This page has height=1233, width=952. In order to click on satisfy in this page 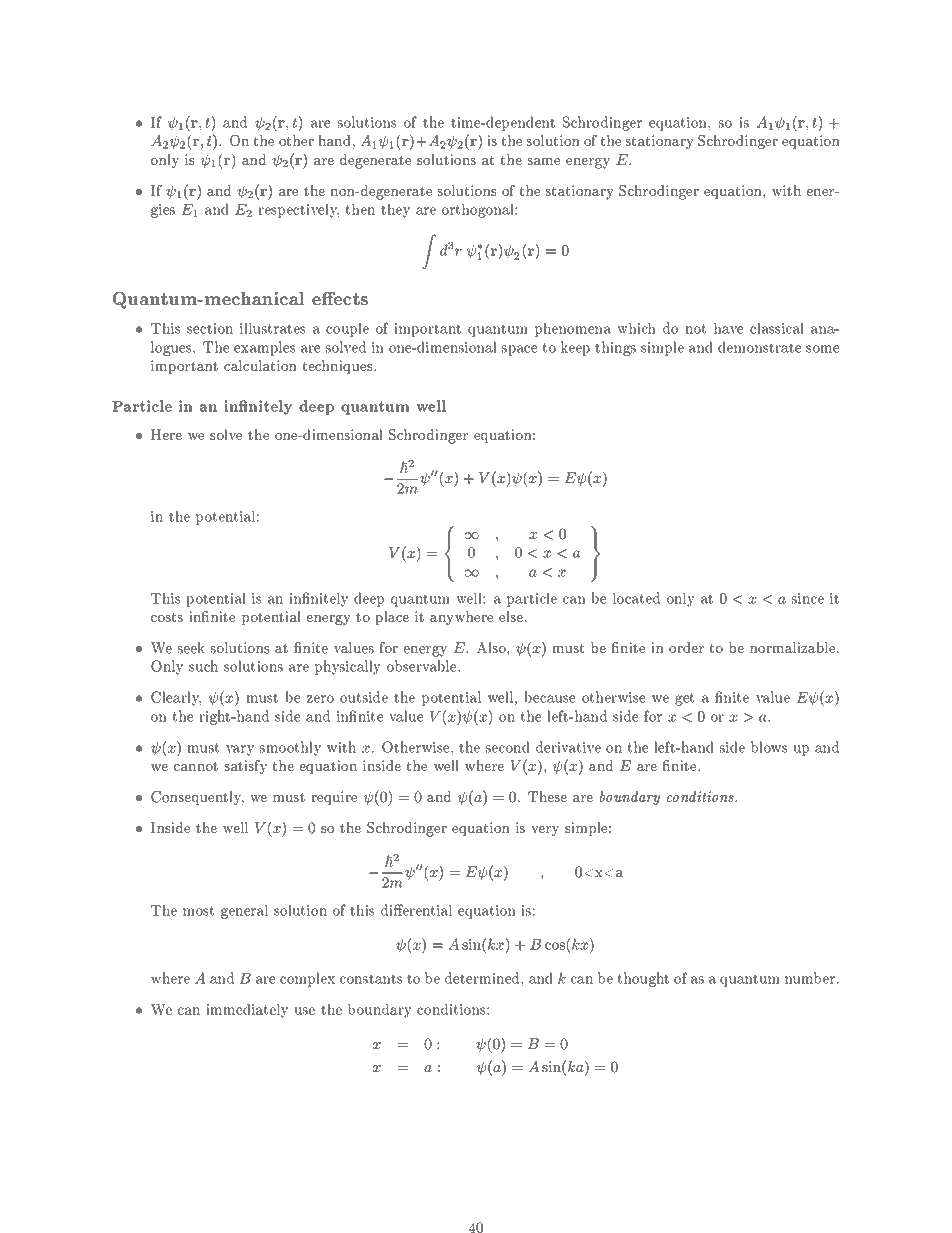, I will do `click(246, 767)`.
